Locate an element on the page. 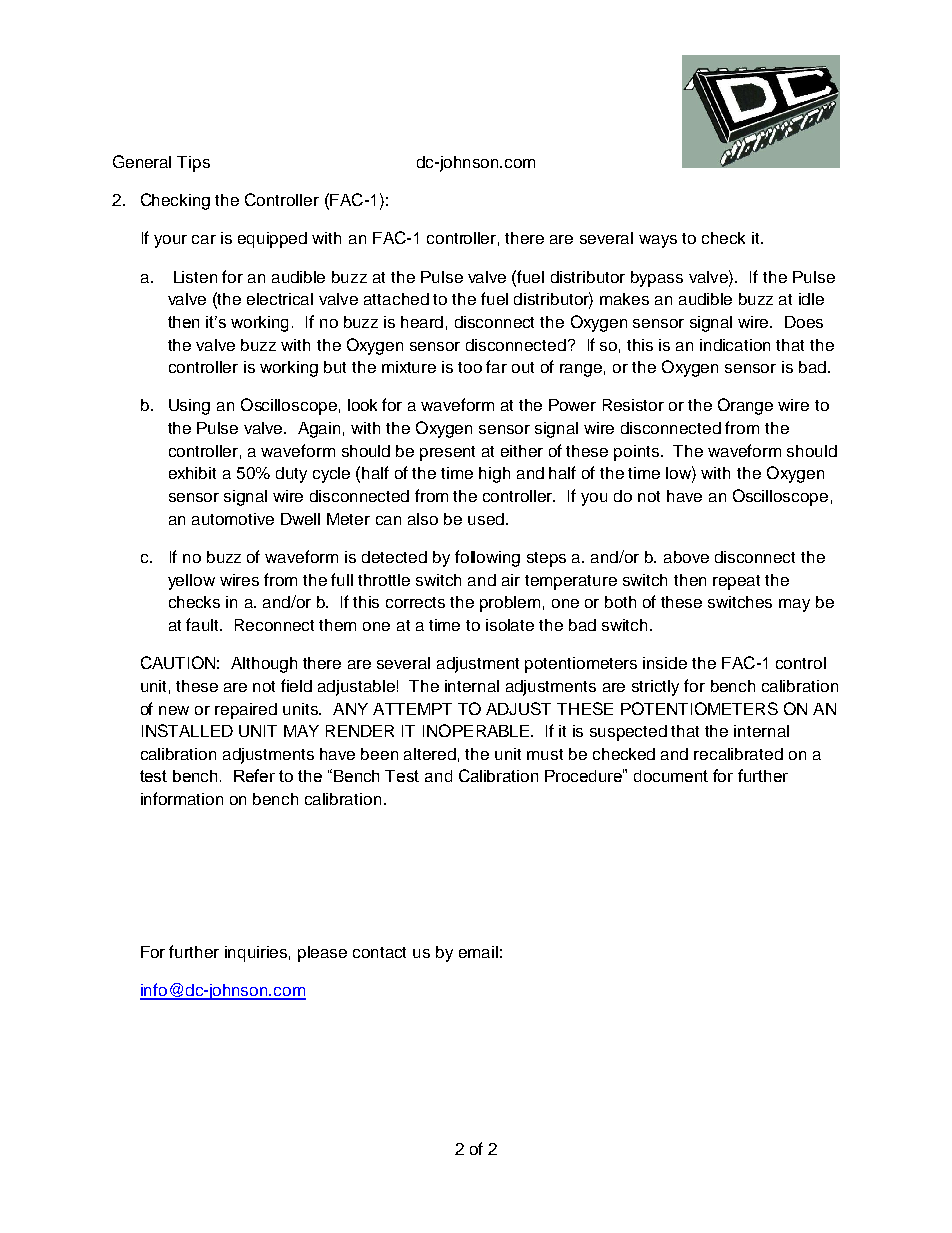 This image has height=1233, width=952. Tips is located at coordinates (193, 164).
